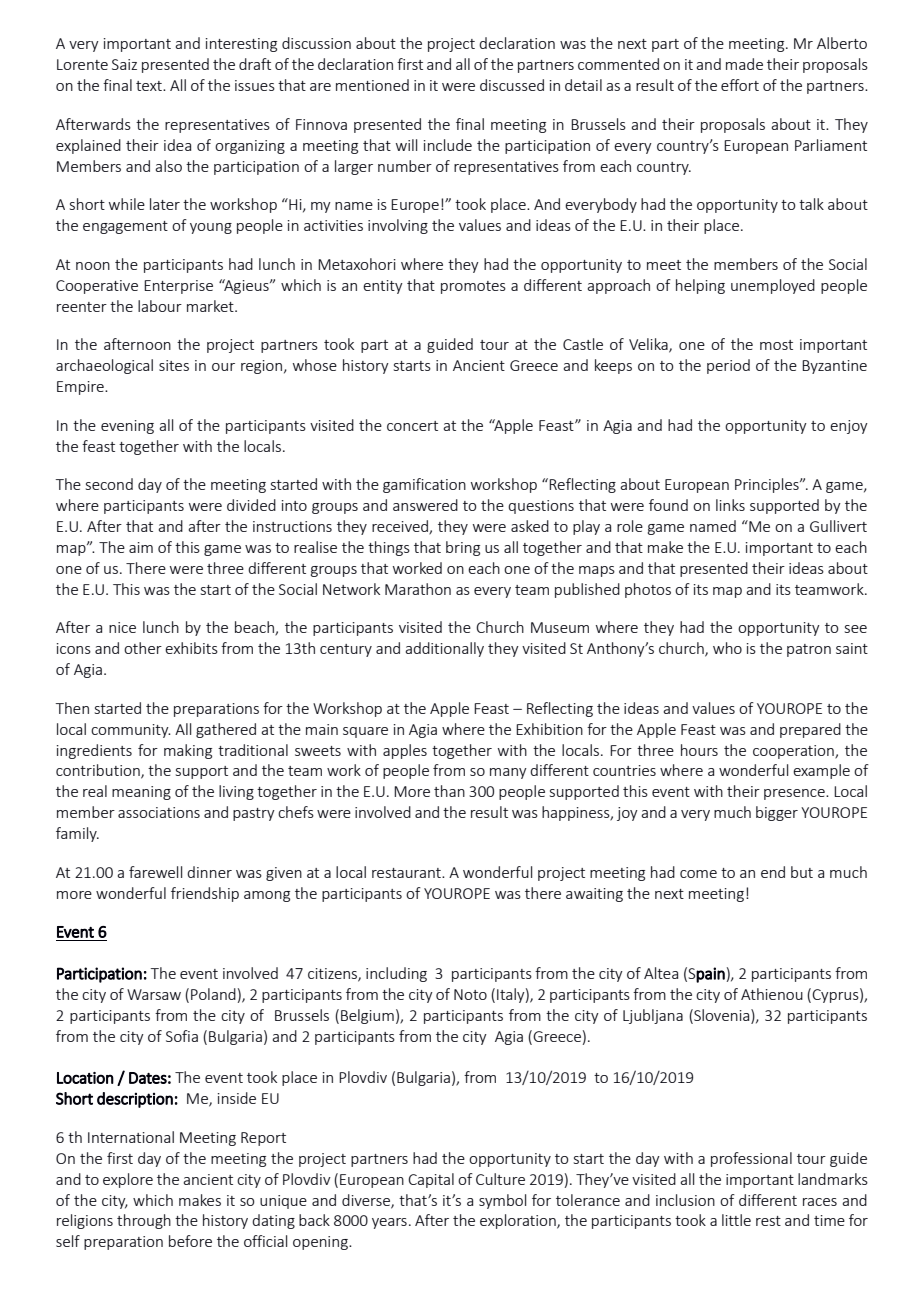 This image has width=924, height=1308. I want to click on little, so click(736, 1220).
